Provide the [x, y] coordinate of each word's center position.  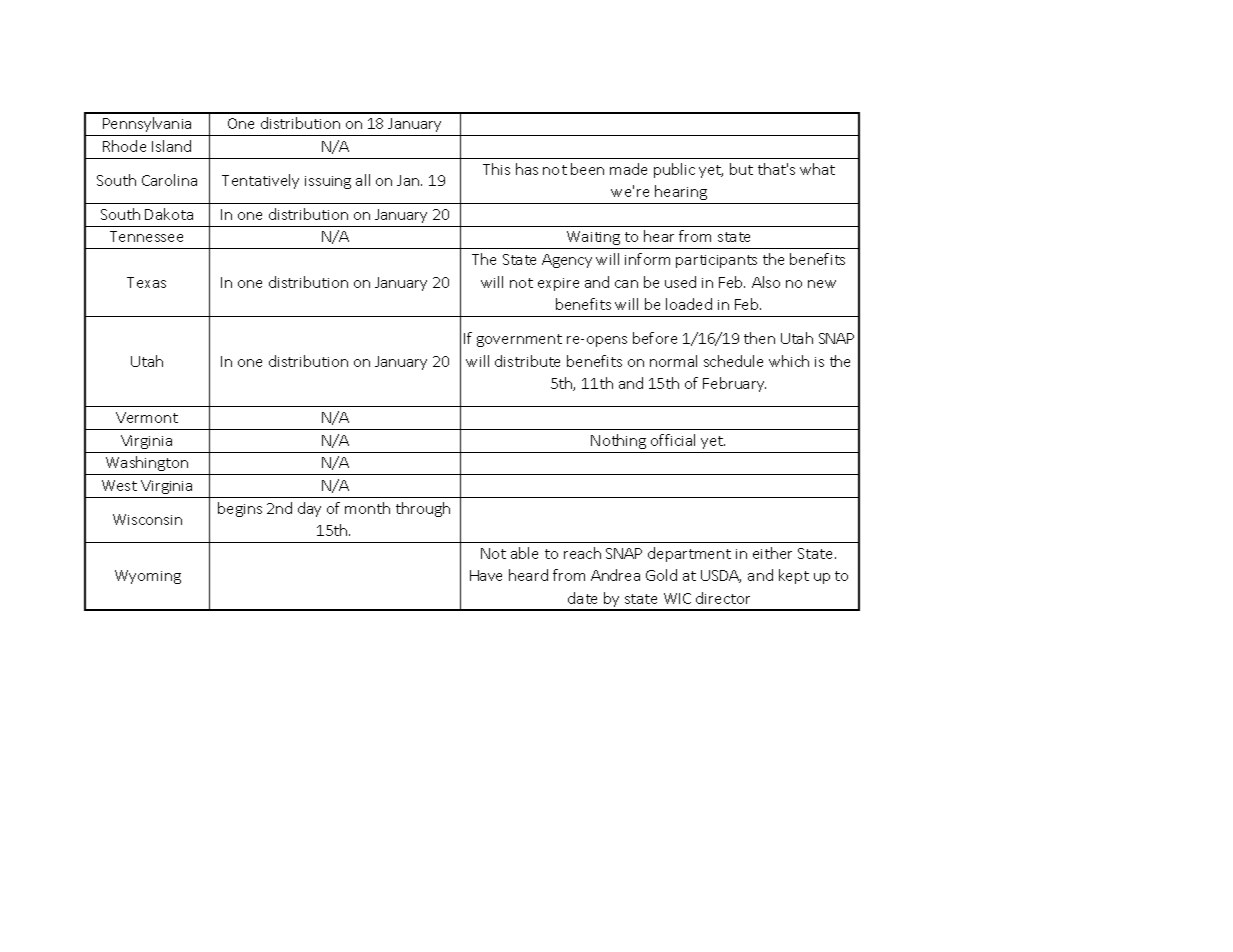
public [674, 170]
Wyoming [148, 577]
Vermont [147, 417]
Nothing [618, 441]
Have [486, 575]
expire [558, 284]
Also [766, 282]
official [673, 440]
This [496, 169]
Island [171, 146]
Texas [146, 282]
